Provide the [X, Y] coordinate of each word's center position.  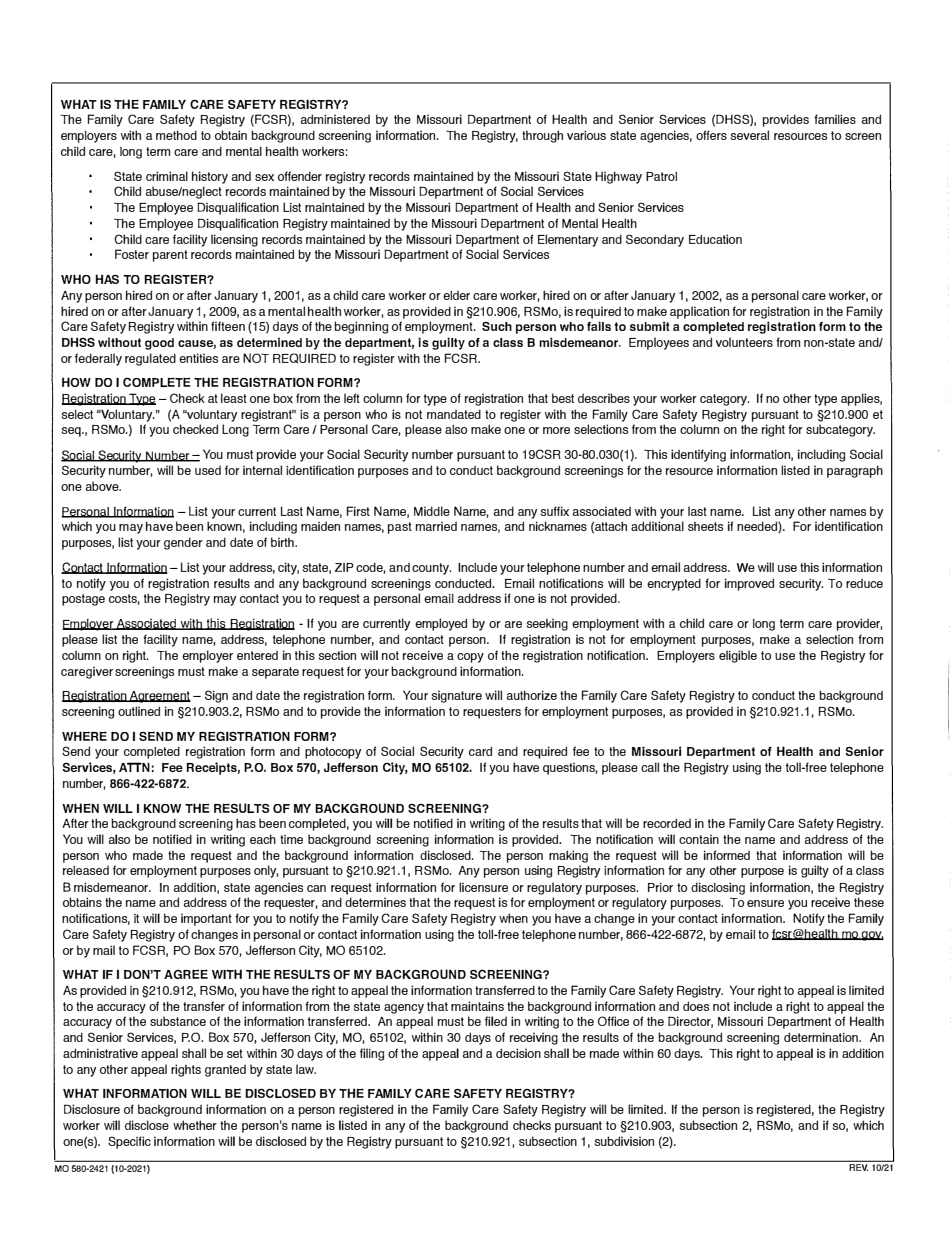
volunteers [744, 342]
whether [195, 1125]
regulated [150, 359]
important [206, 919]
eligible [738, 656]
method [176, 135]
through [542, 136]
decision [518, 1053]
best [563, 398]
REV [858, 1167]
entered [257, 655]
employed [441, 624]
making [568, 856]
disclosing [718, 888]
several [750, 135]
